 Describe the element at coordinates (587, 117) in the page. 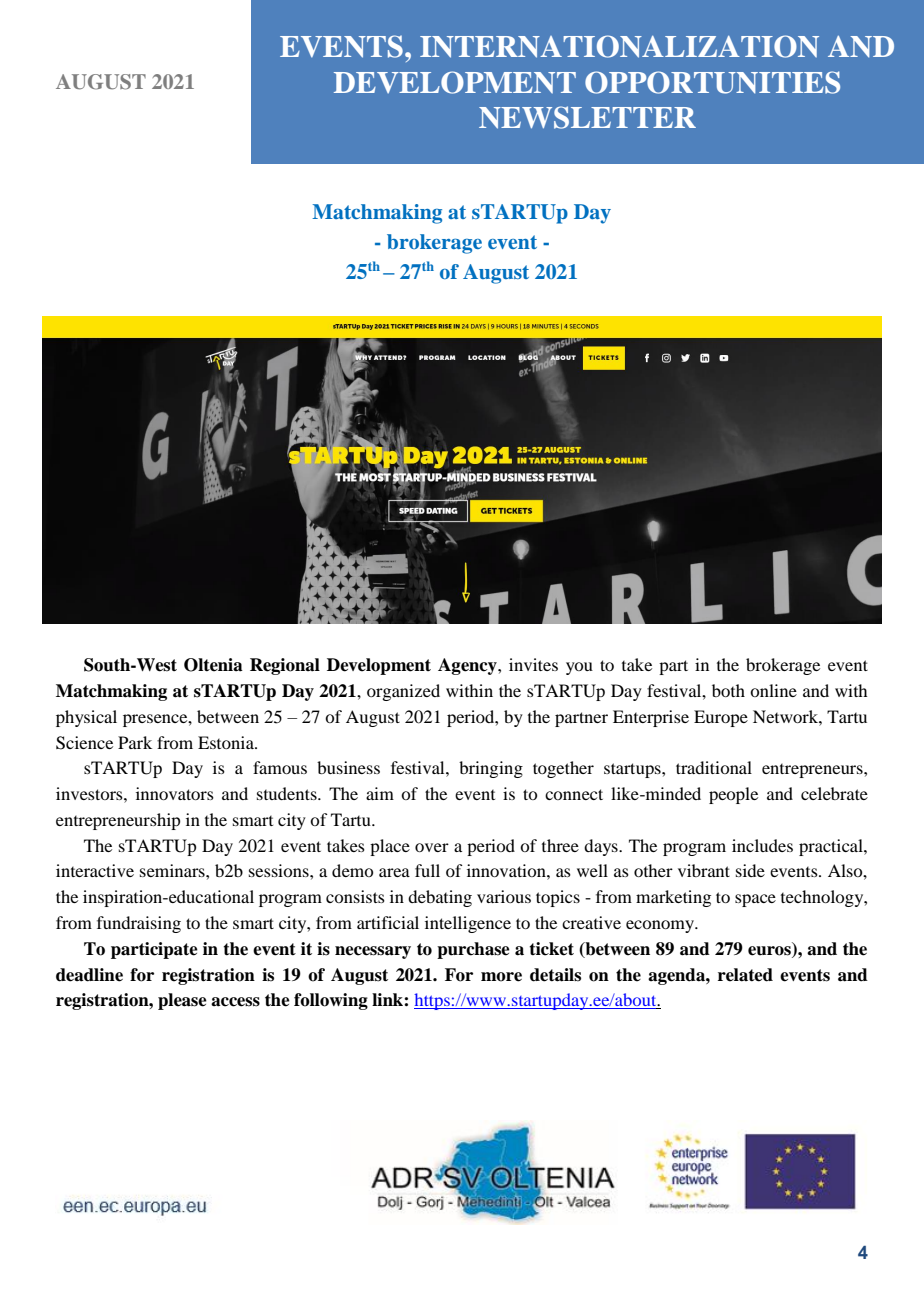

I see `NEWSLETTER` at that location.
